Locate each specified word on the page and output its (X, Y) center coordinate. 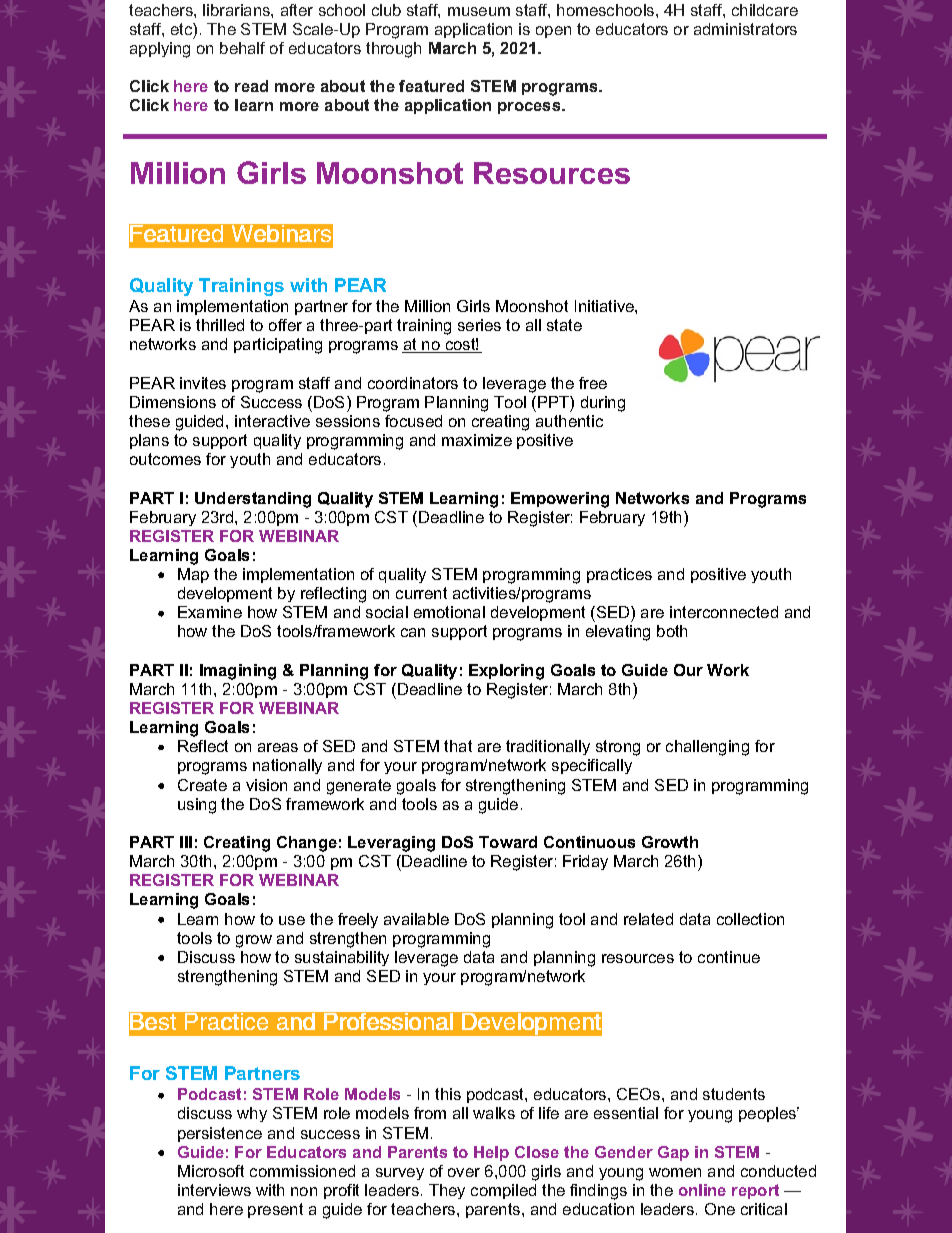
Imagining (238, 672)
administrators (745, 29)
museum (479, 11)
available (416, 919)
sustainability (342, 958)
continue (729, 957)
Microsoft (211, 1171)
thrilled (220, 325)
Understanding (253, 500)
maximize (477, 440)
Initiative (605, 306)
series (479, 325)
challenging (707, 748)
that (458, 746)
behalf (242, 48)
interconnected (724, 612)
